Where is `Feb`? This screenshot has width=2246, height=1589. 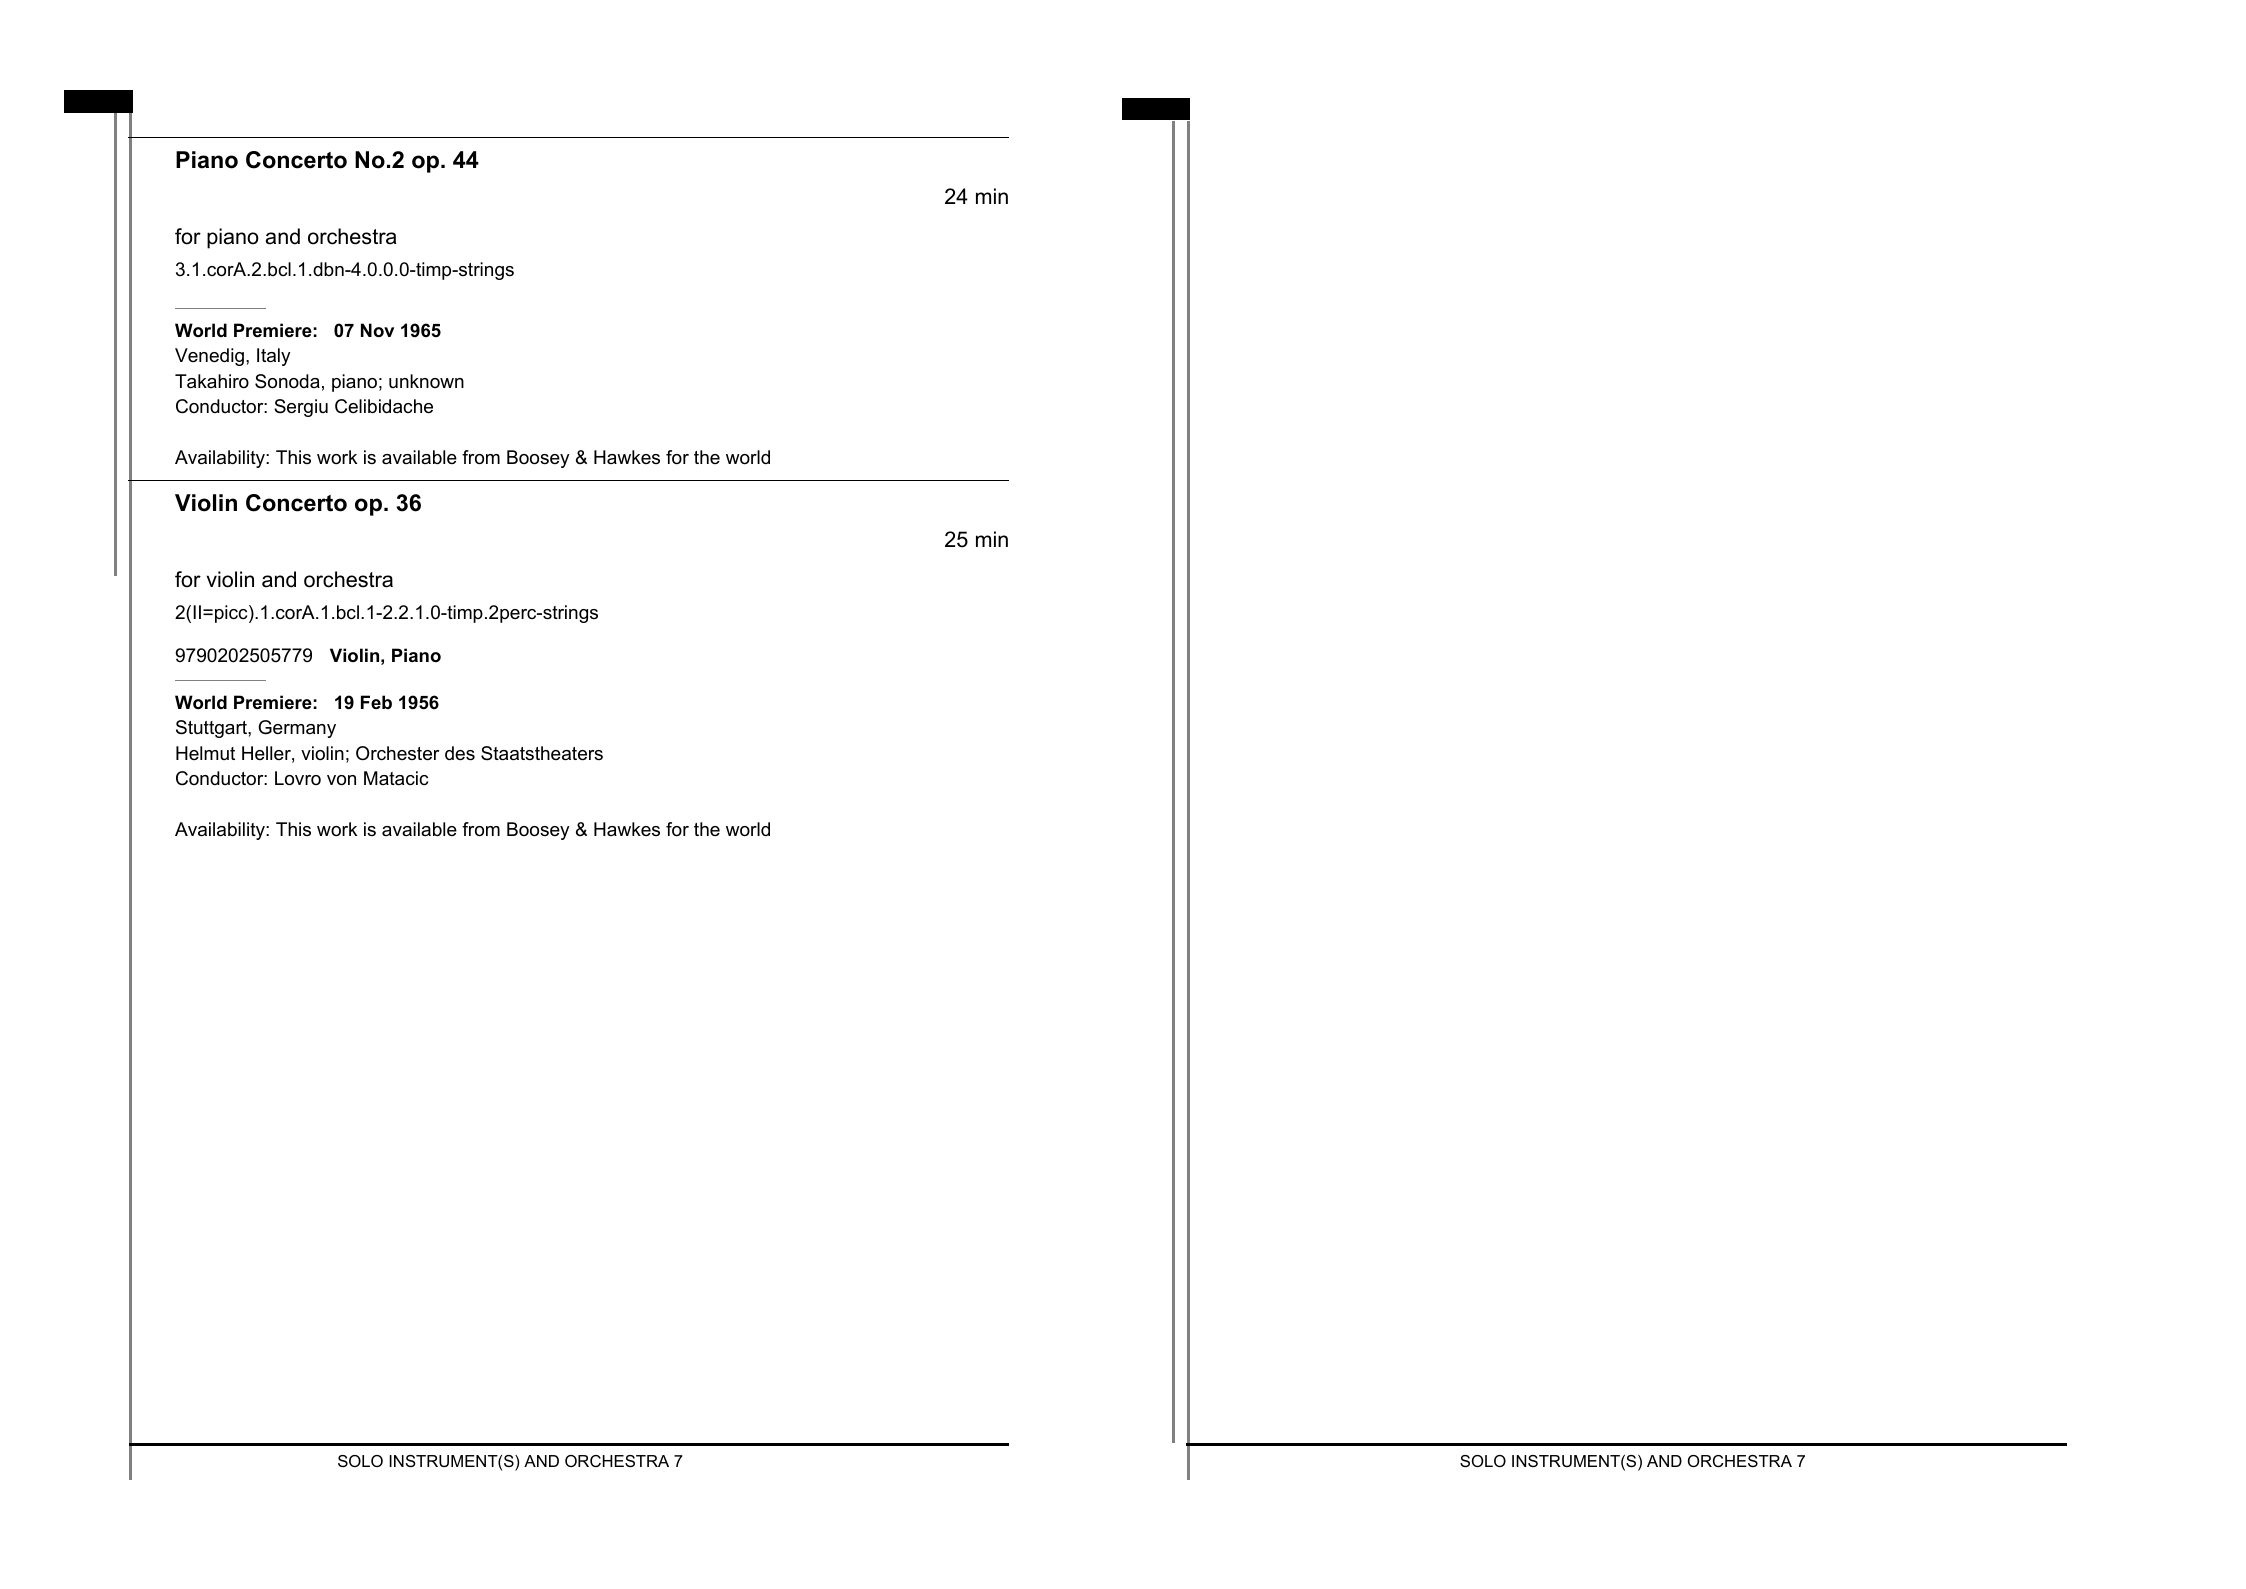 Feb is located at coordinates (376, 702).
